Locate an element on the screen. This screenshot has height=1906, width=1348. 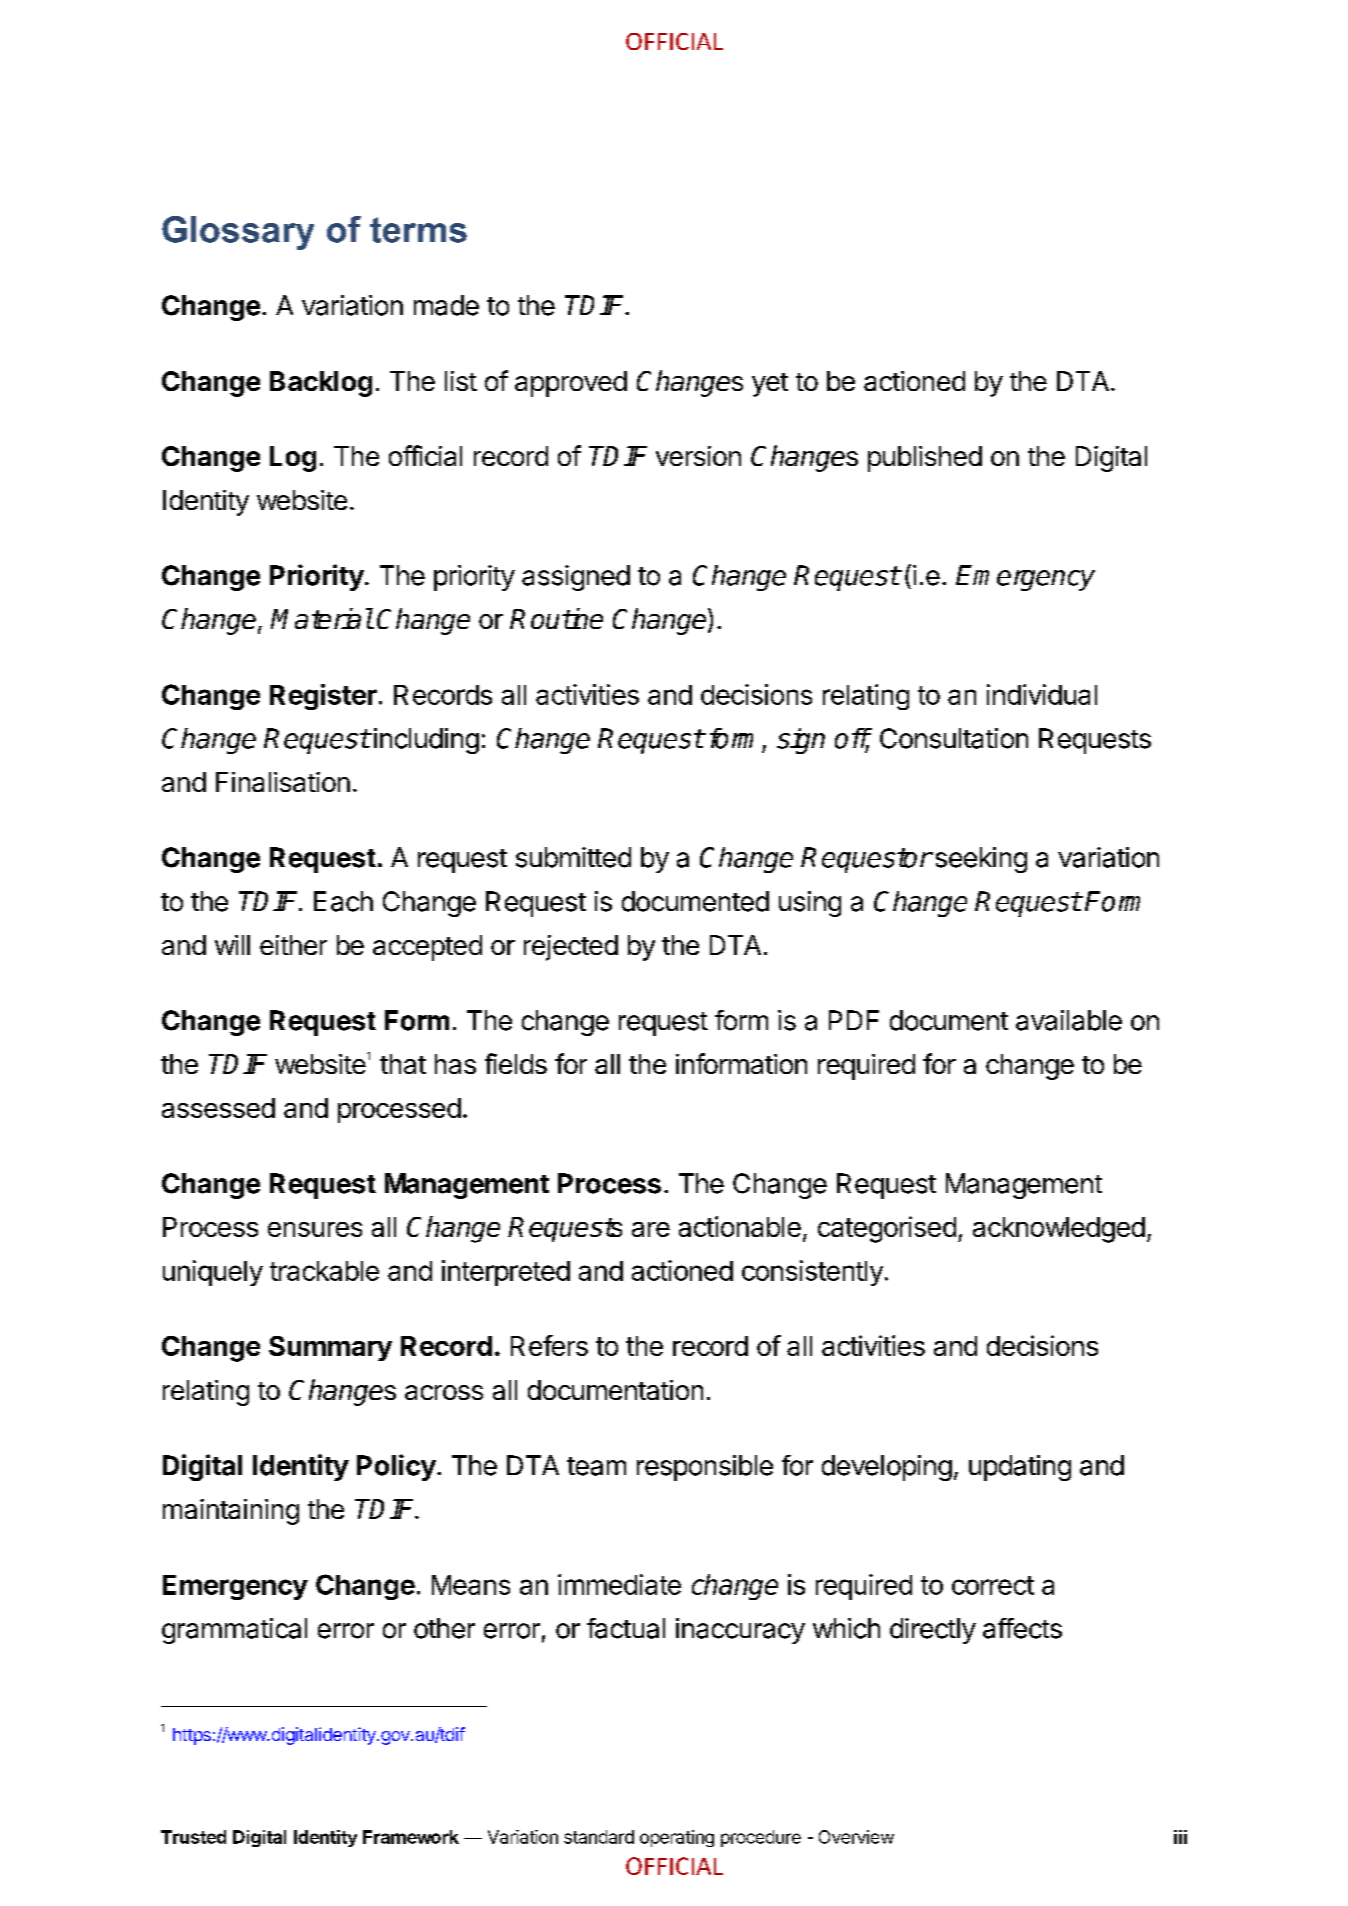
operating is located at coordinates (677, 1838).
